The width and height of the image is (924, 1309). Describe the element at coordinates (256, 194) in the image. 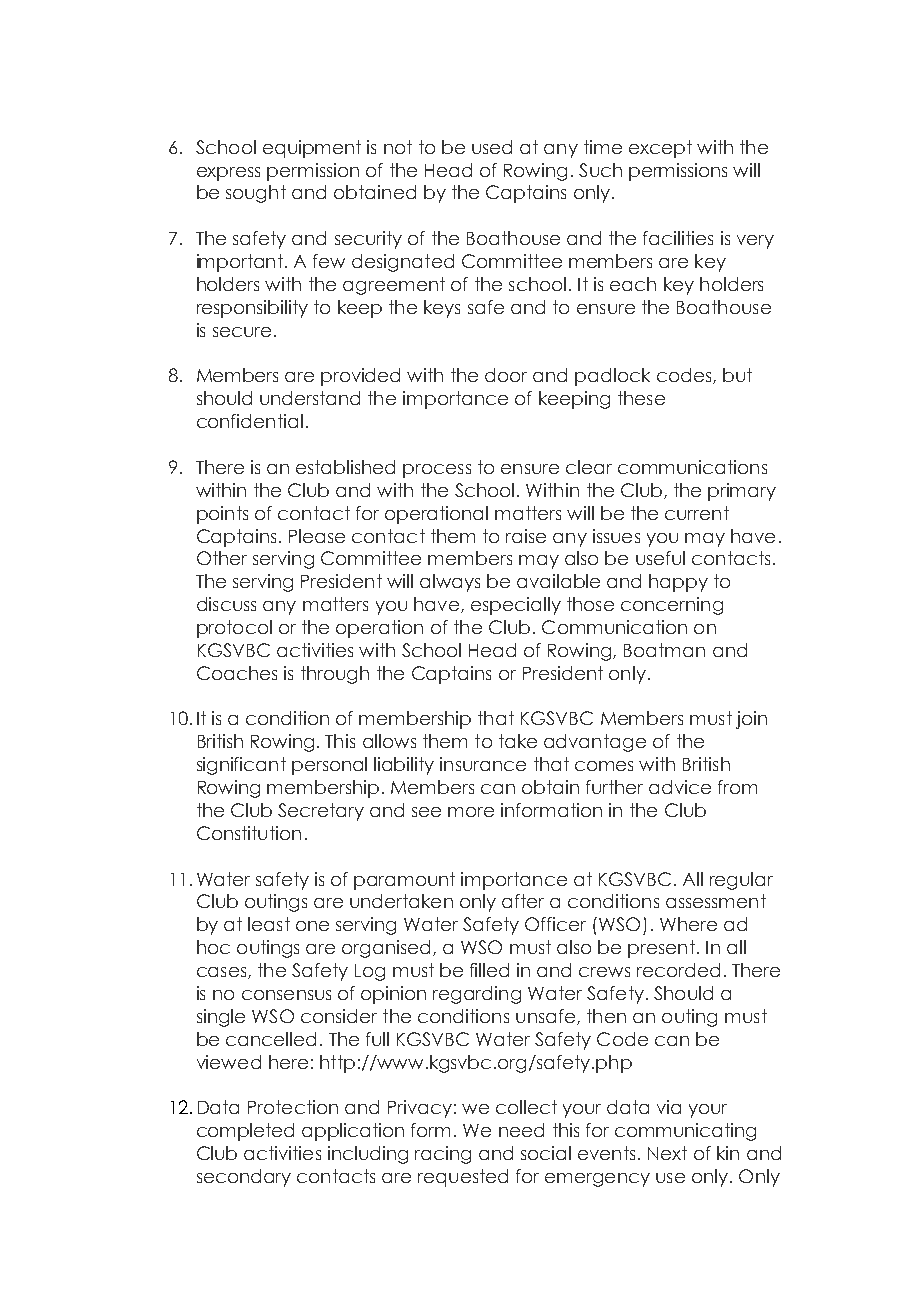

I see `sought` at that location.
